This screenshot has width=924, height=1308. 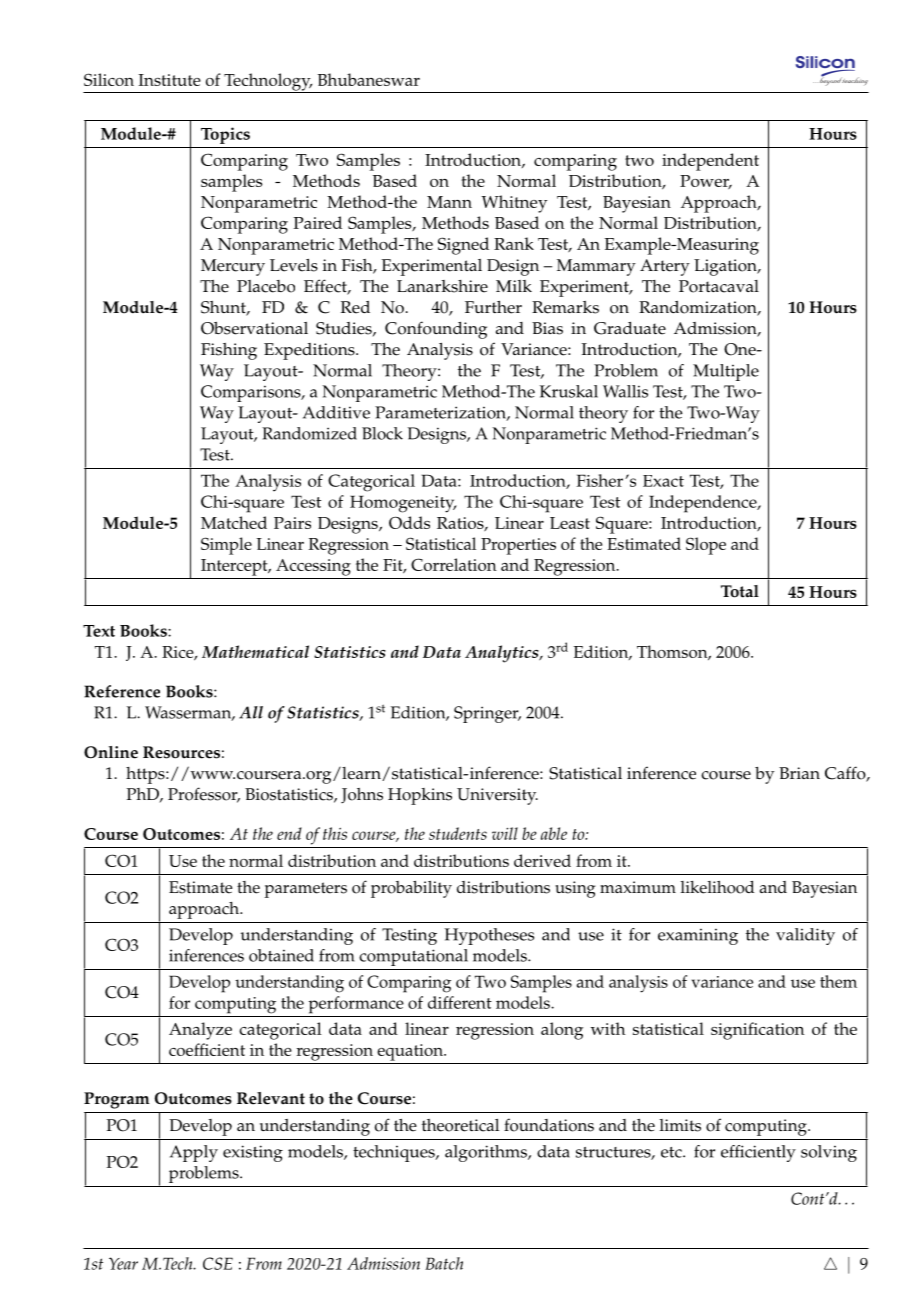 I want to click on Topics, so click(x=225, y=135).
